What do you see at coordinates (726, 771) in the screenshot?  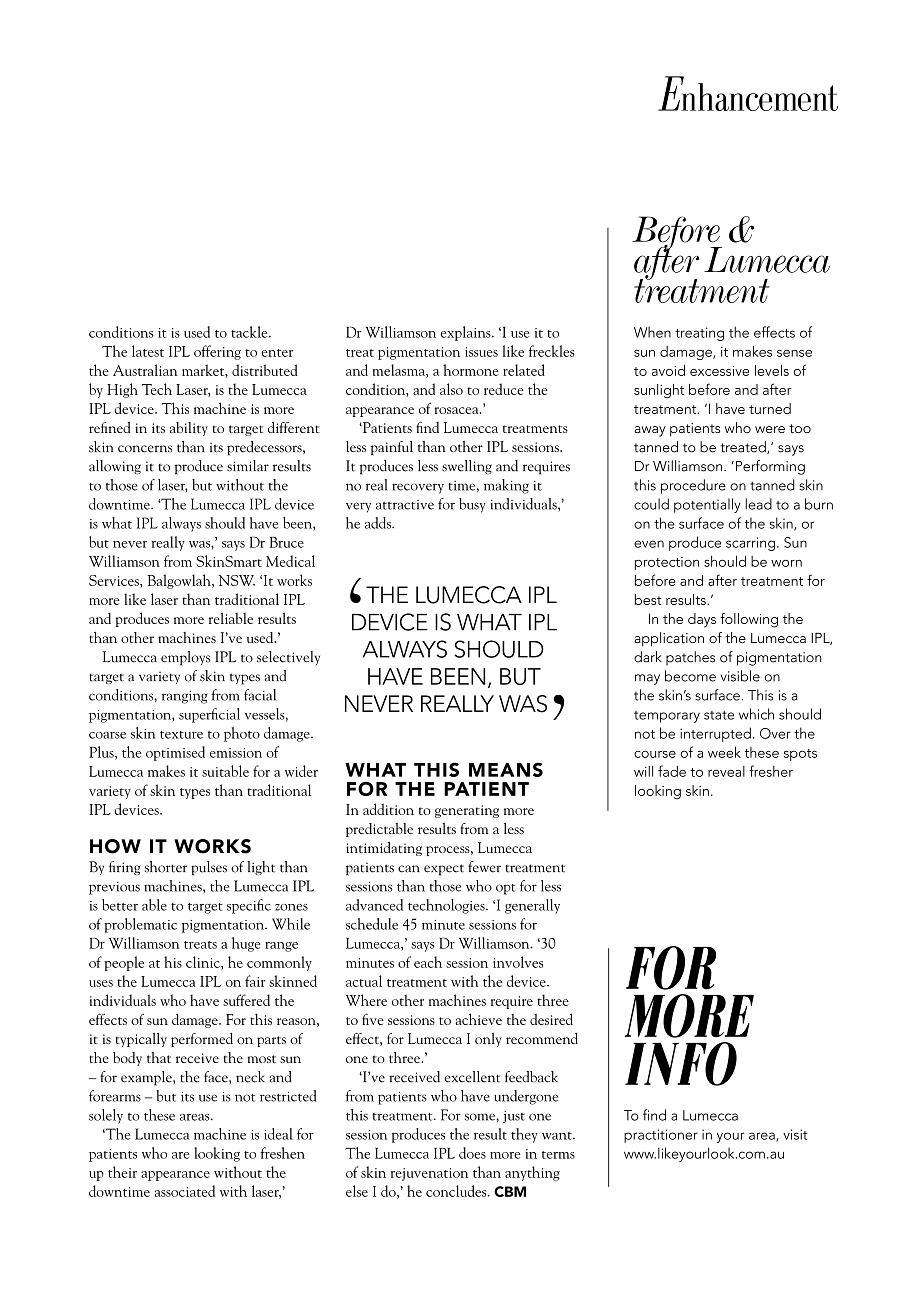 I see `reveal` at bounding box center [726, 771].
